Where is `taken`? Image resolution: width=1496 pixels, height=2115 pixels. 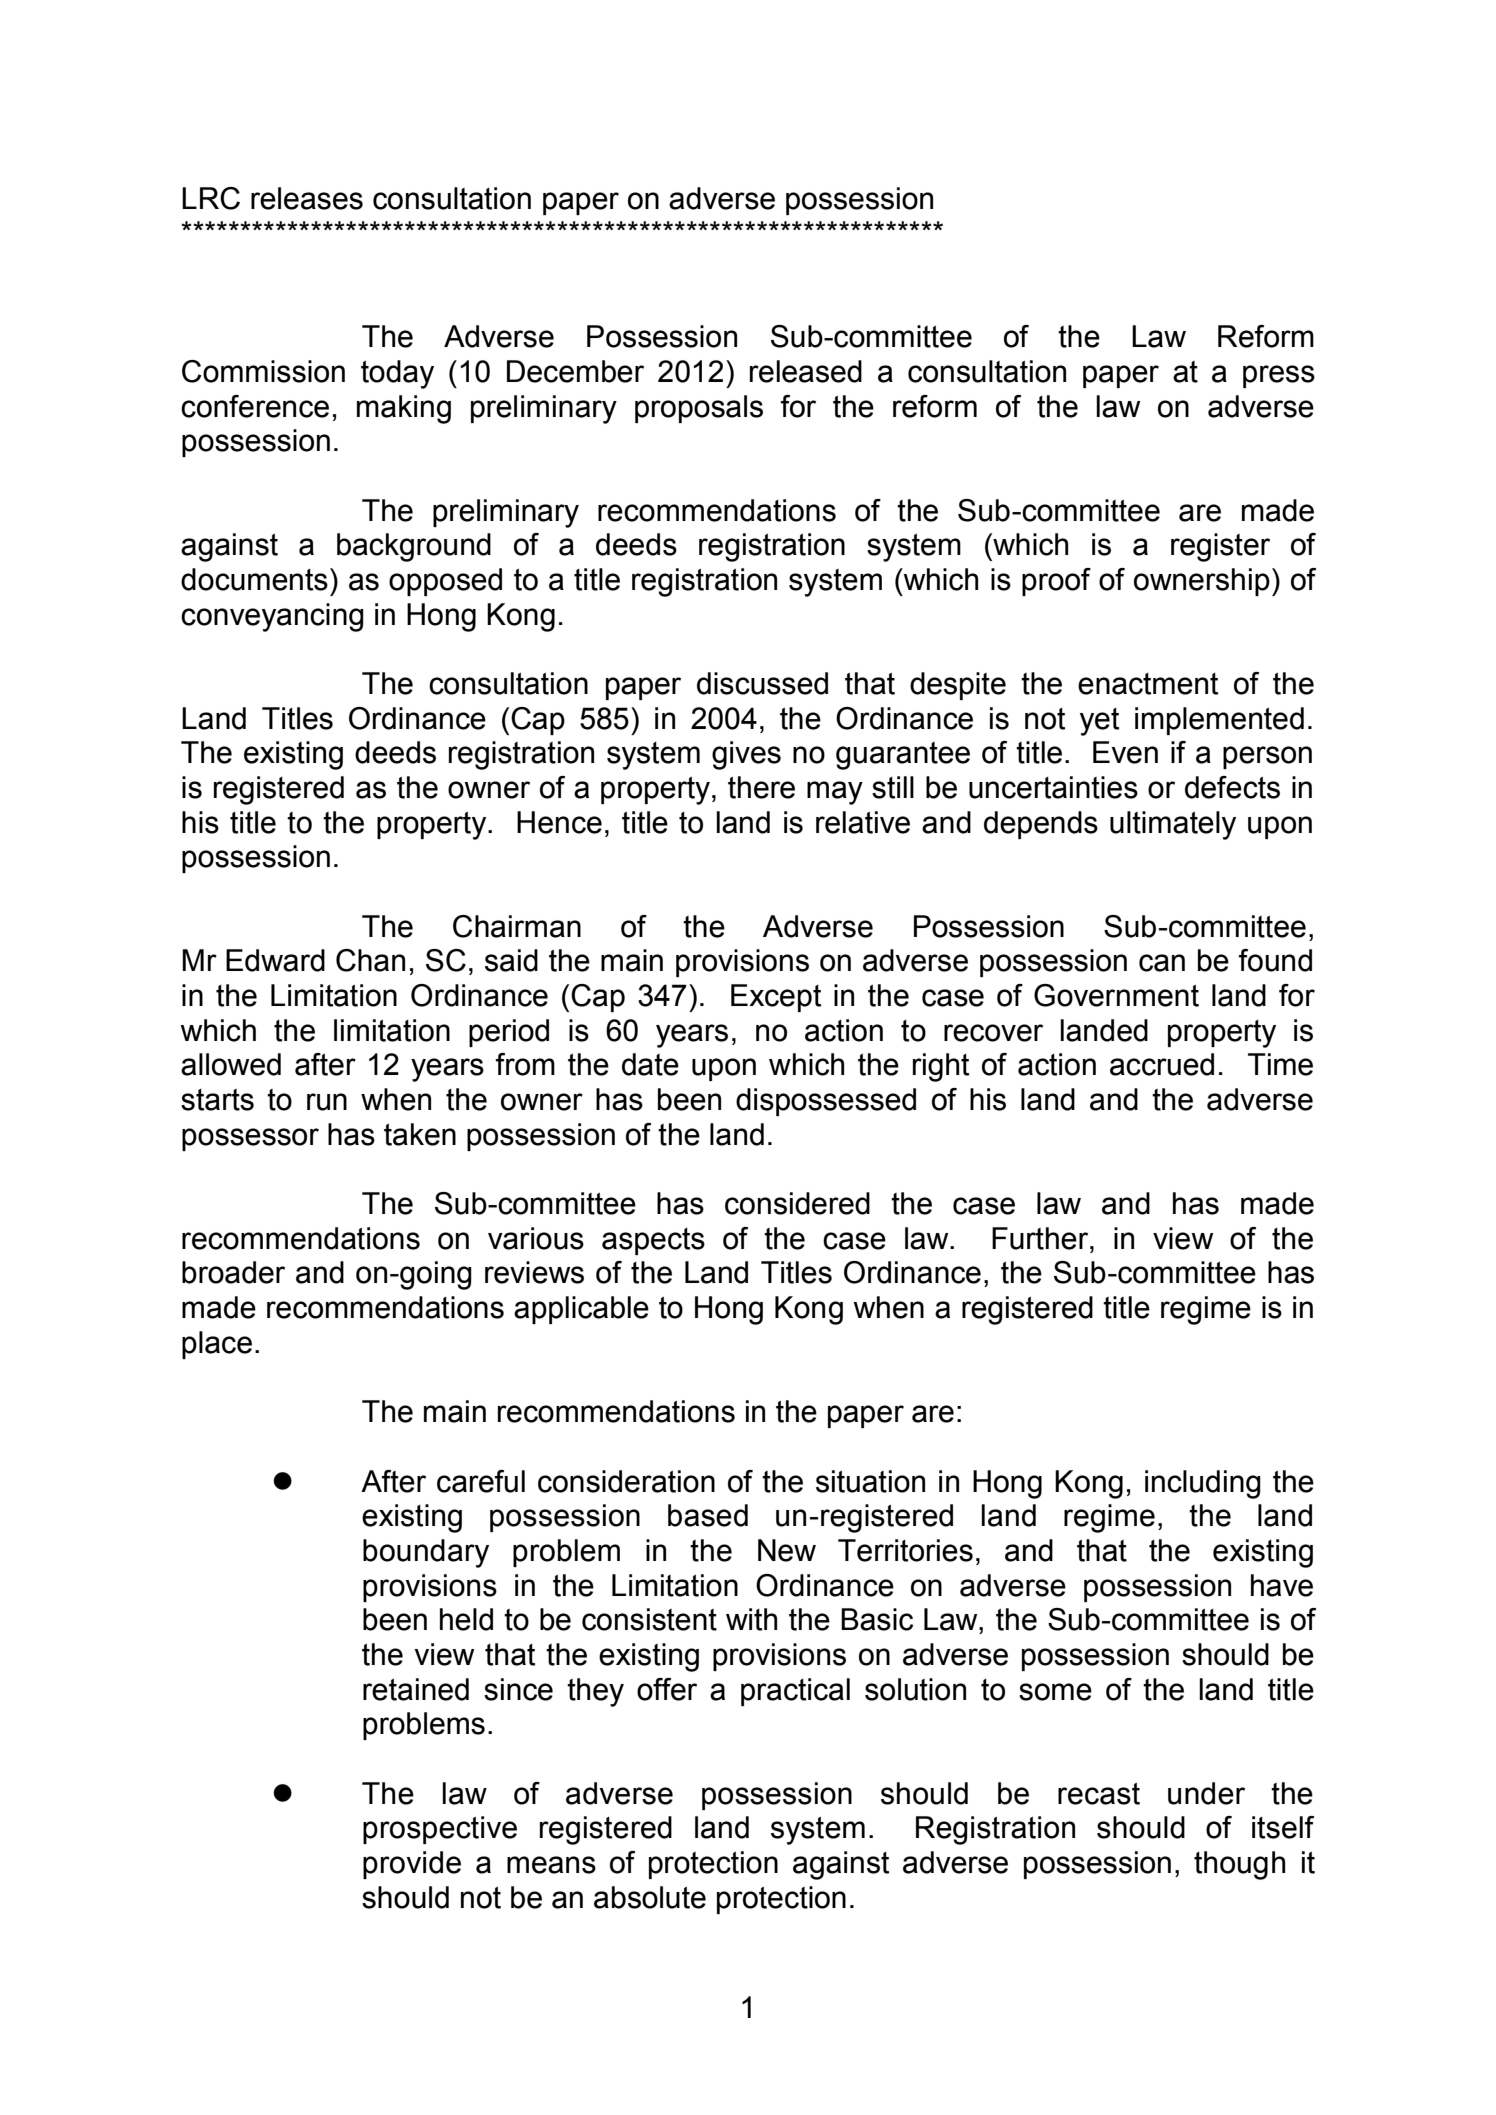
taken is located at coordinates (420, 1134).
